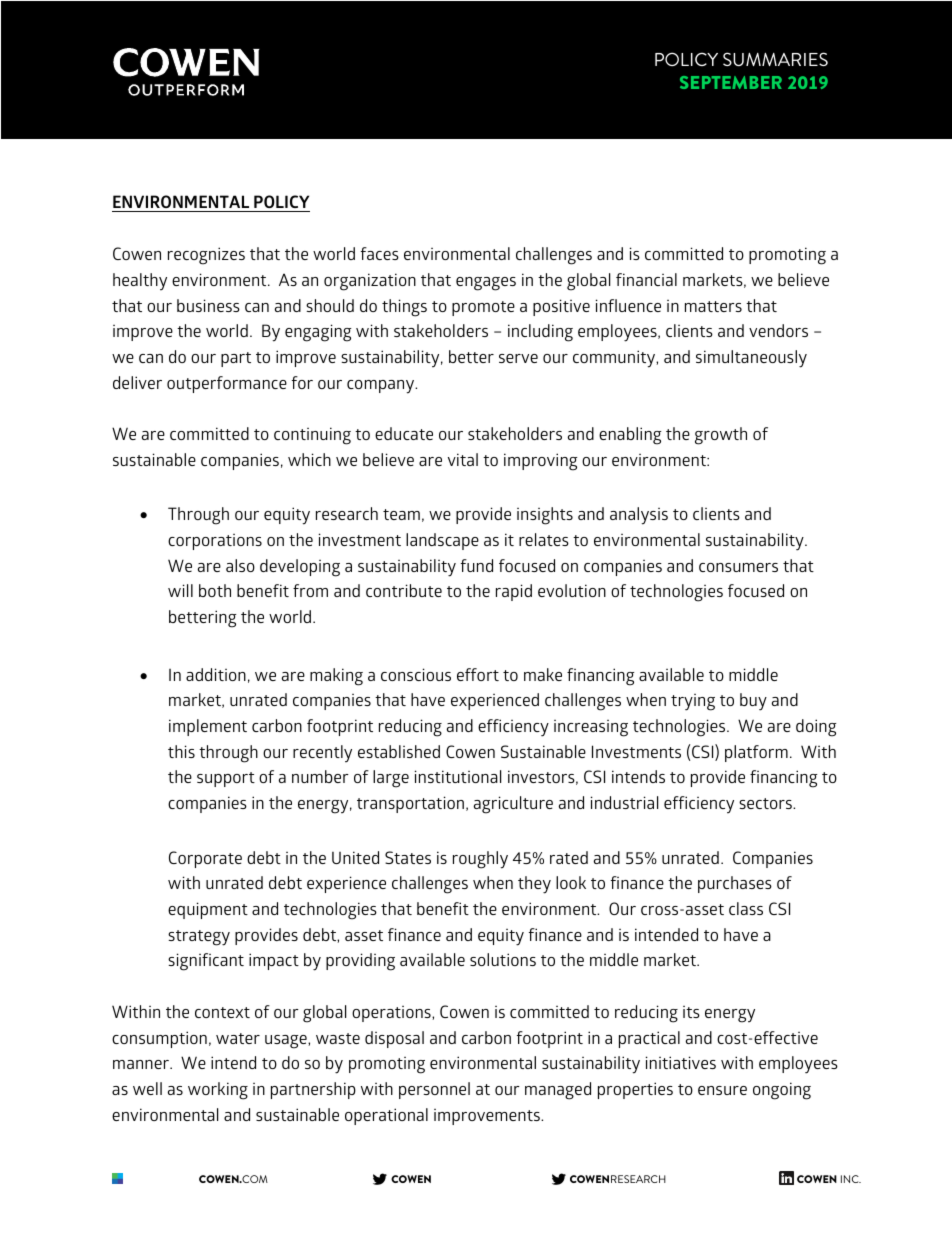  Describe the element at coordinates (218, 1091) in the document. I see `working` at that location.
